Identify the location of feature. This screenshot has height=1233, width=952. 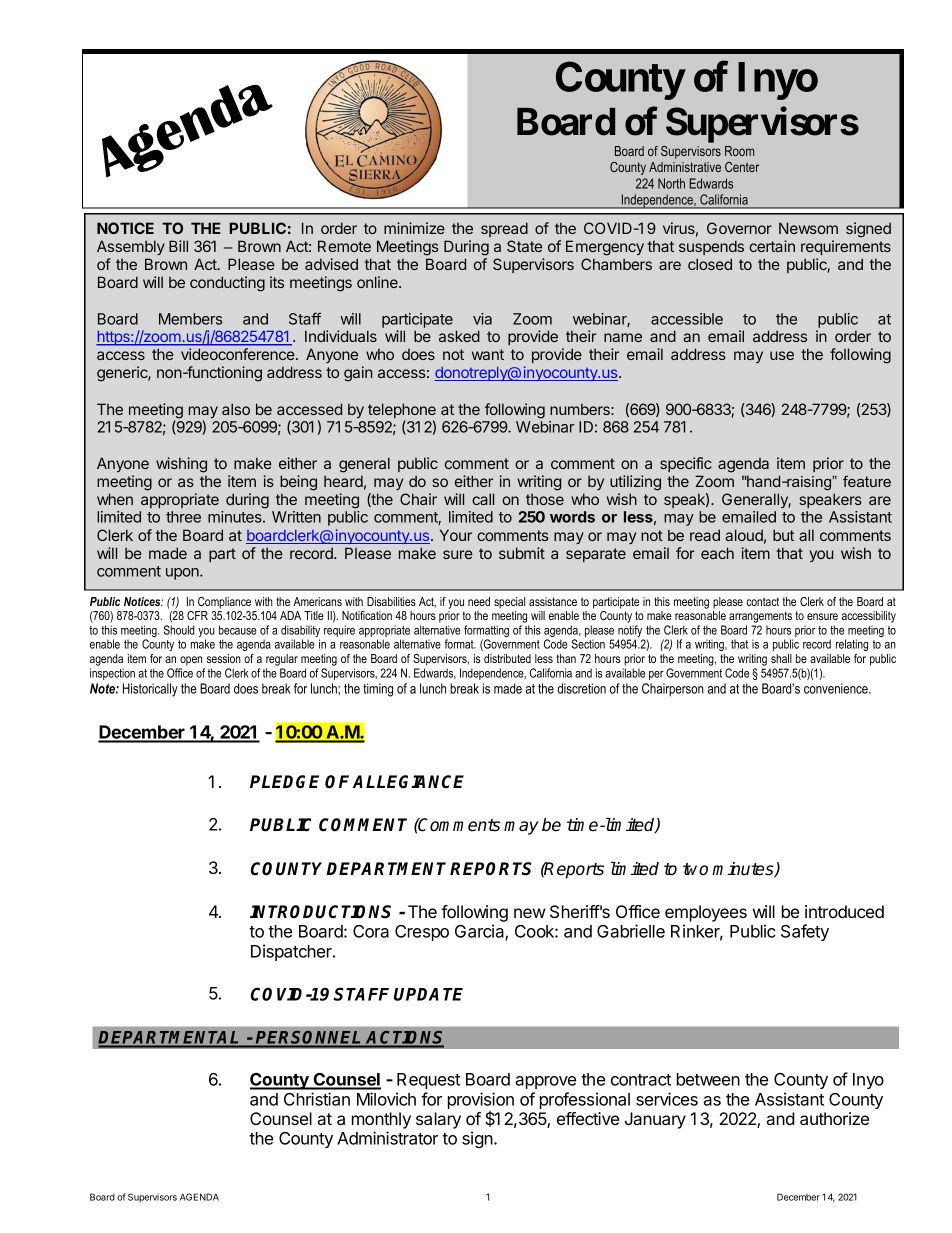
(867, 481).
